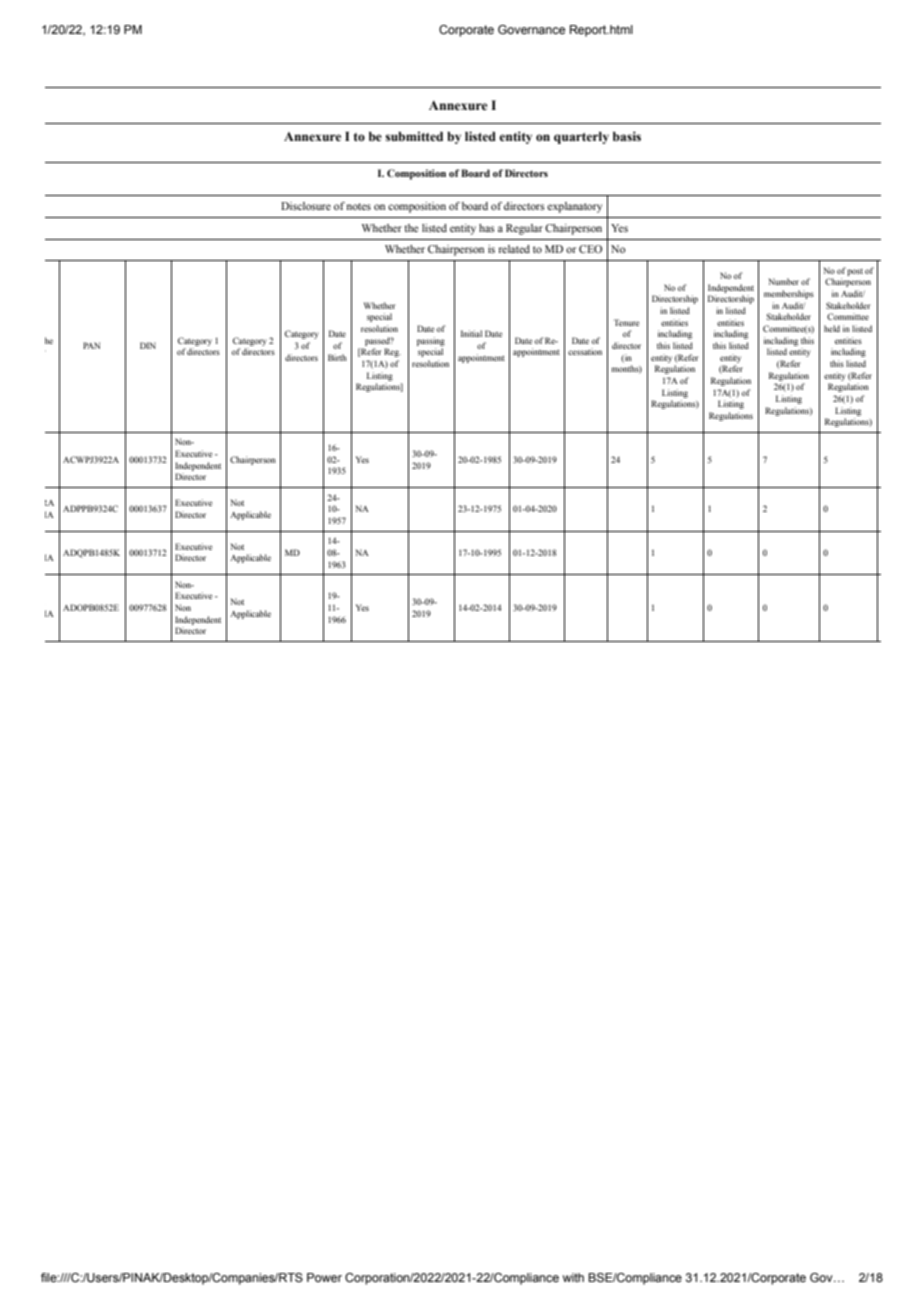 The image size is (924, 1308). I want to click on cessation, so click(585, 351).
